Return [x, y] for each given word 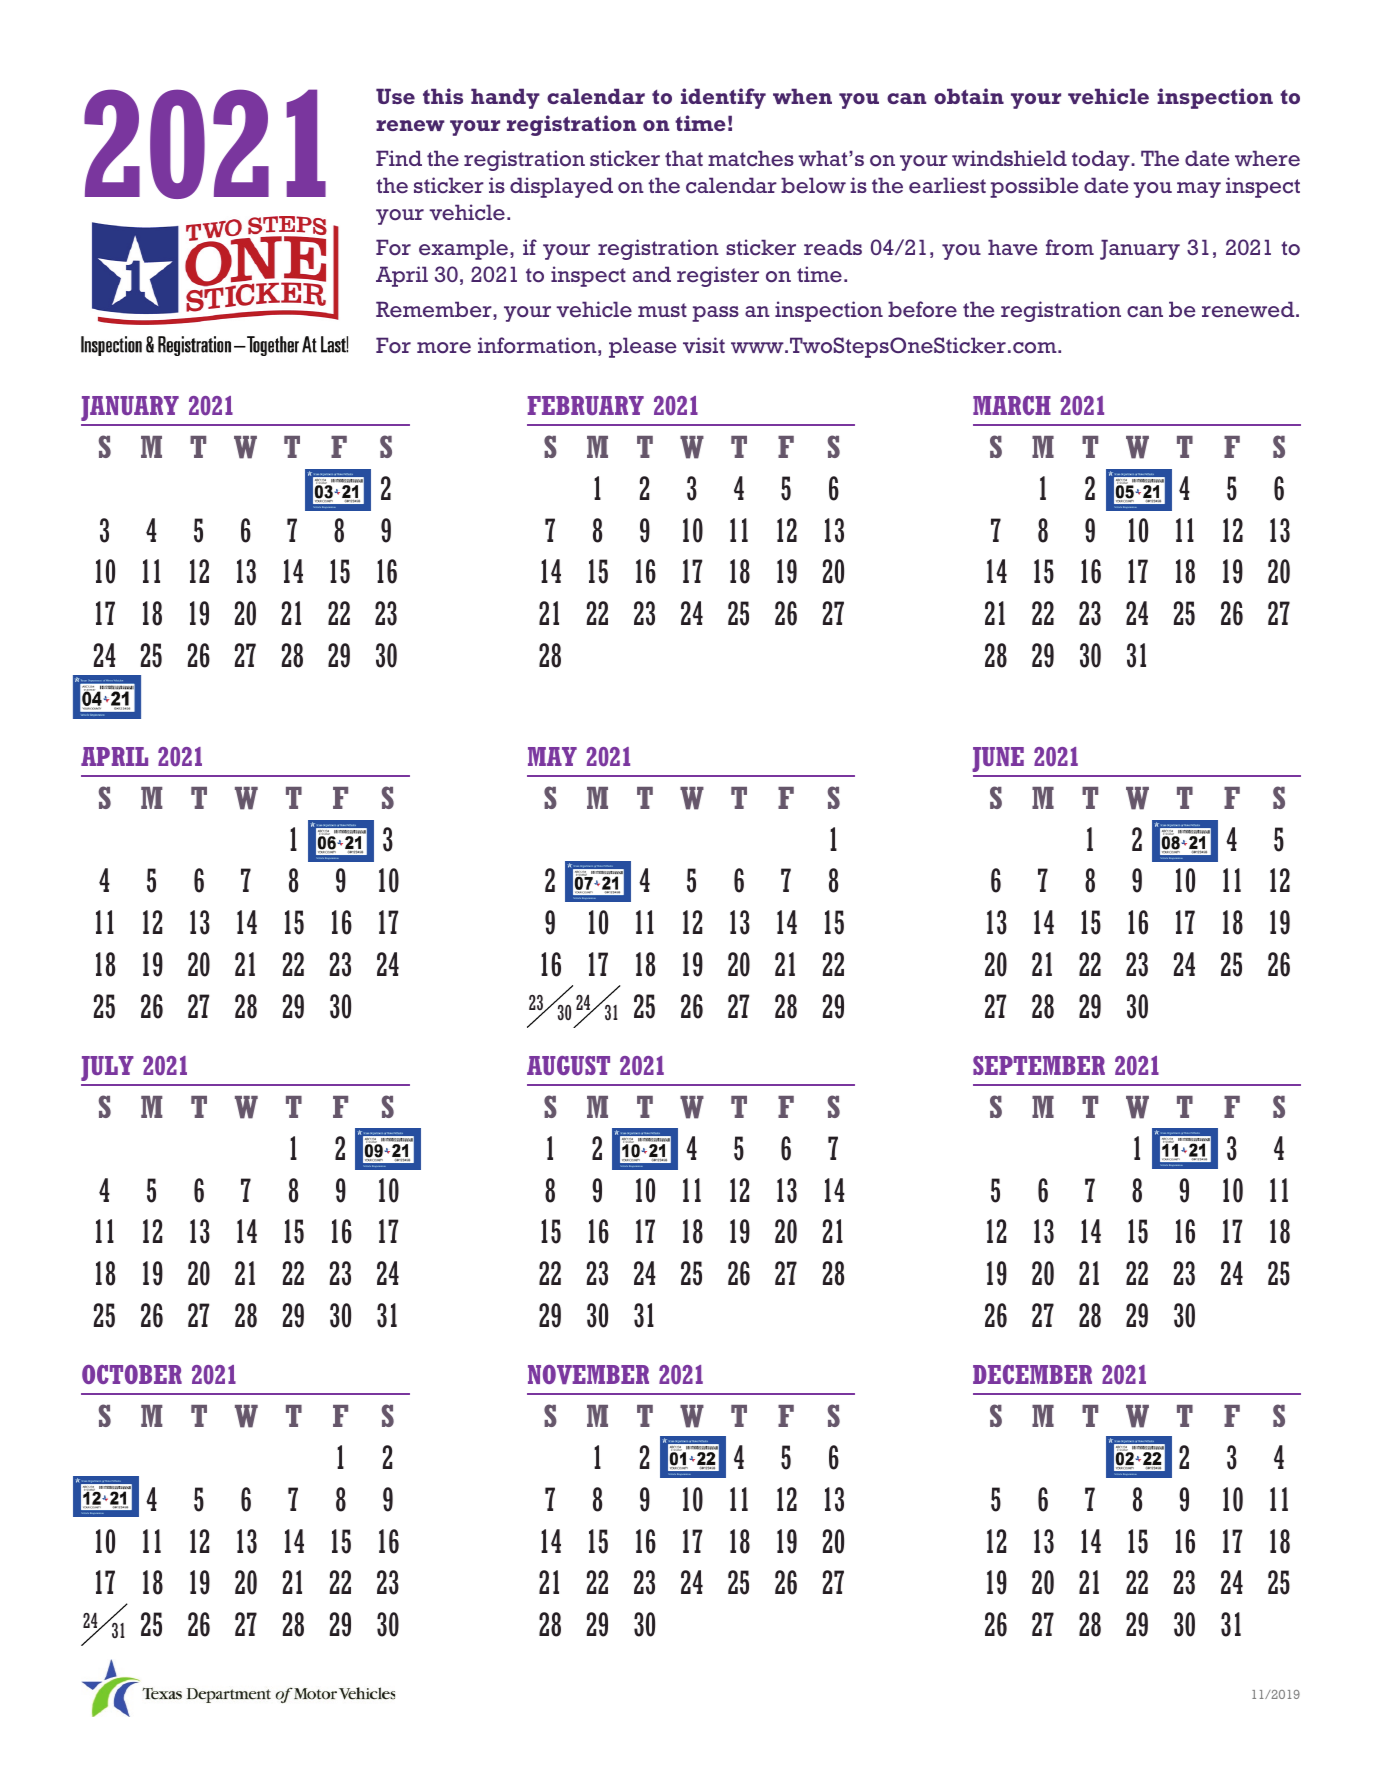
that [684, 158]
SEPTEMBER [1039, 1065]
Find [399, 158]
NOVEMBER [588, 1374]
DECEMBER [1032, 1374]
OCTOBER [132, 1374]
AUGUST [568, 1065]
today [1102, 160]
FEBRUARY [586, 405]
